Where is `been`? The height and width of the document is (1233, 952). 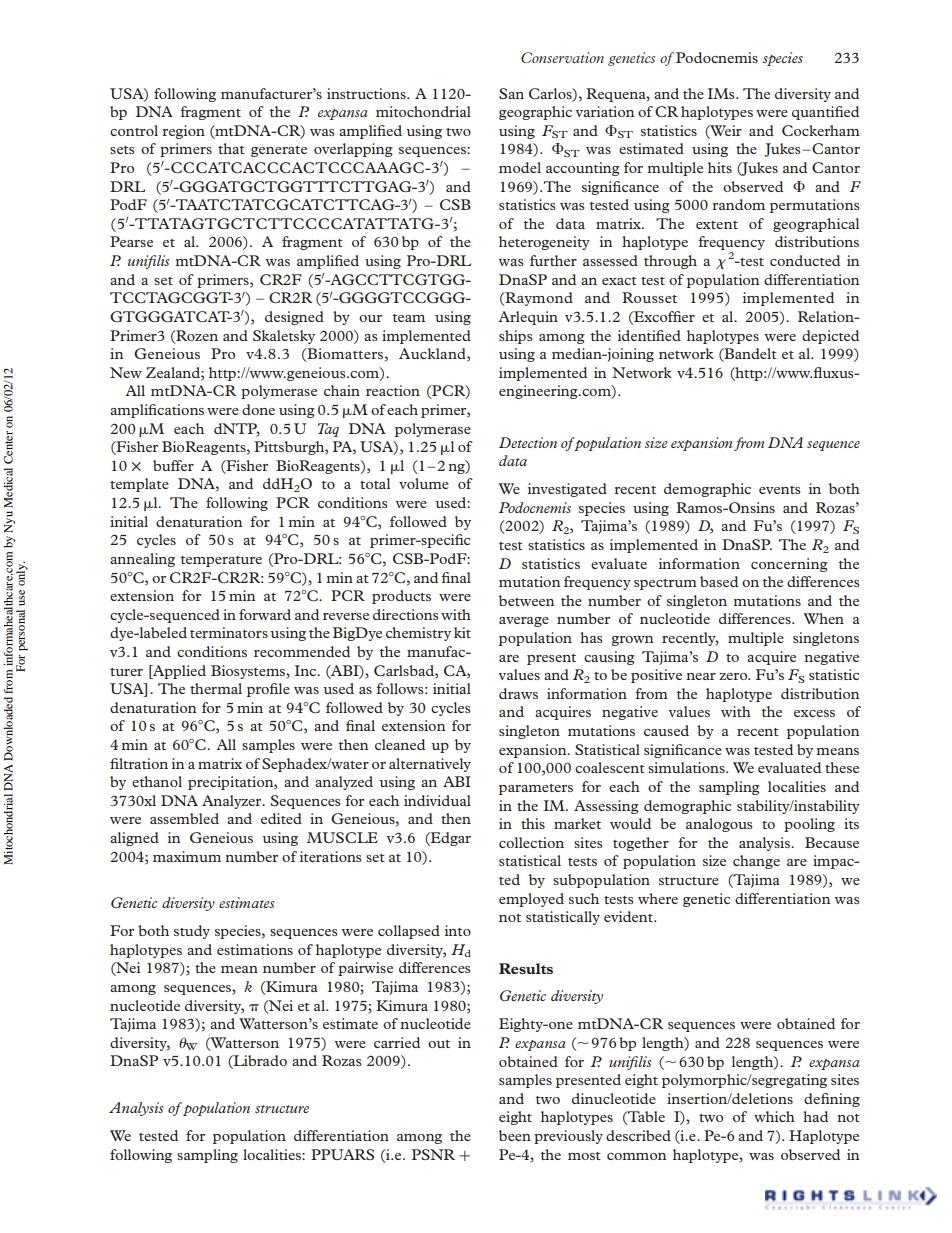 been is located at coordinates (515, 1135).
